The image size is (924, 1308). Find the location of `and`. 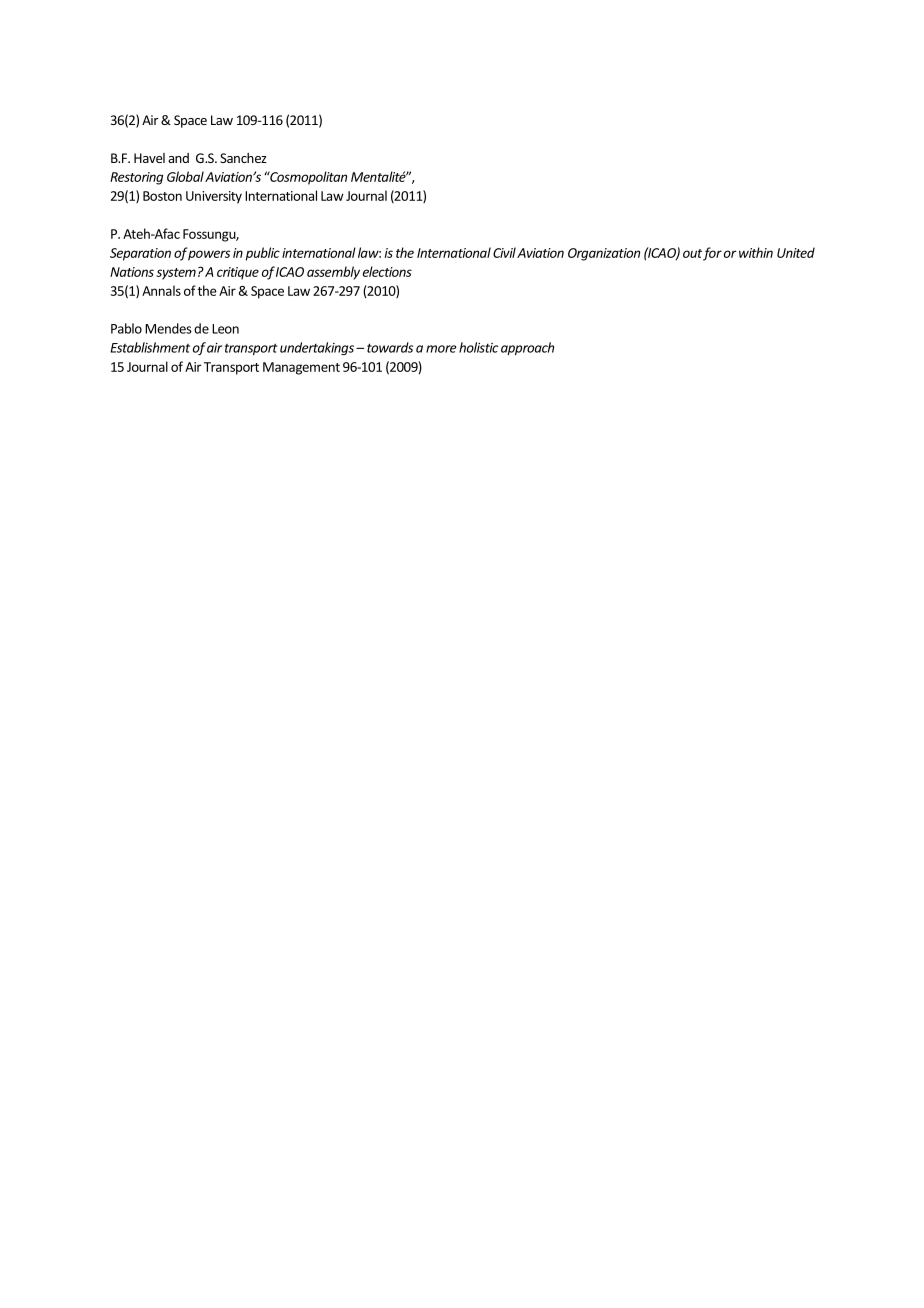

and is located at coordinates (178, 158).
